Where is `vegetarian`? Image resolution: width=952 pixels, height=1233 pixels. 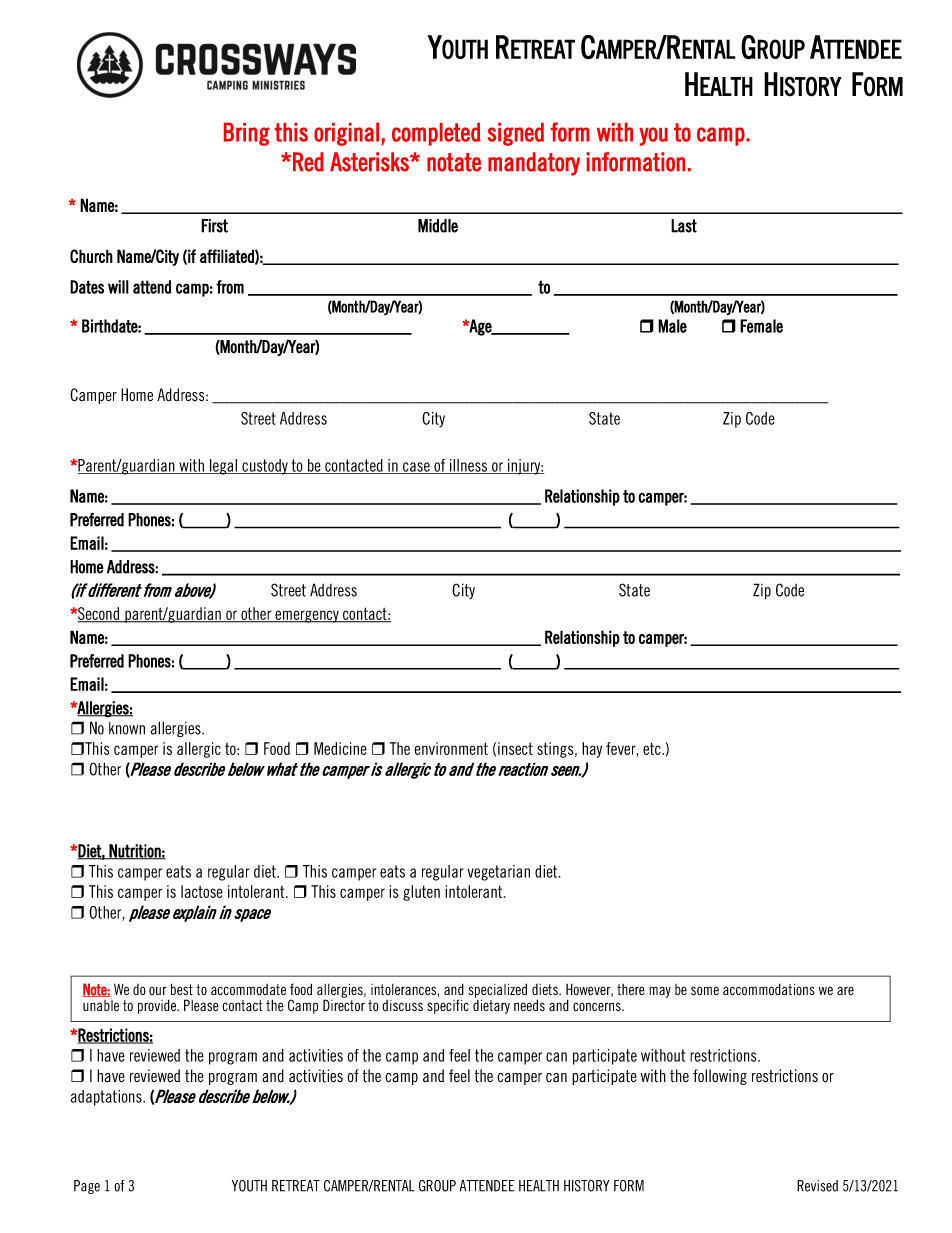
vegetarian is located at coordinates (499, 873).
